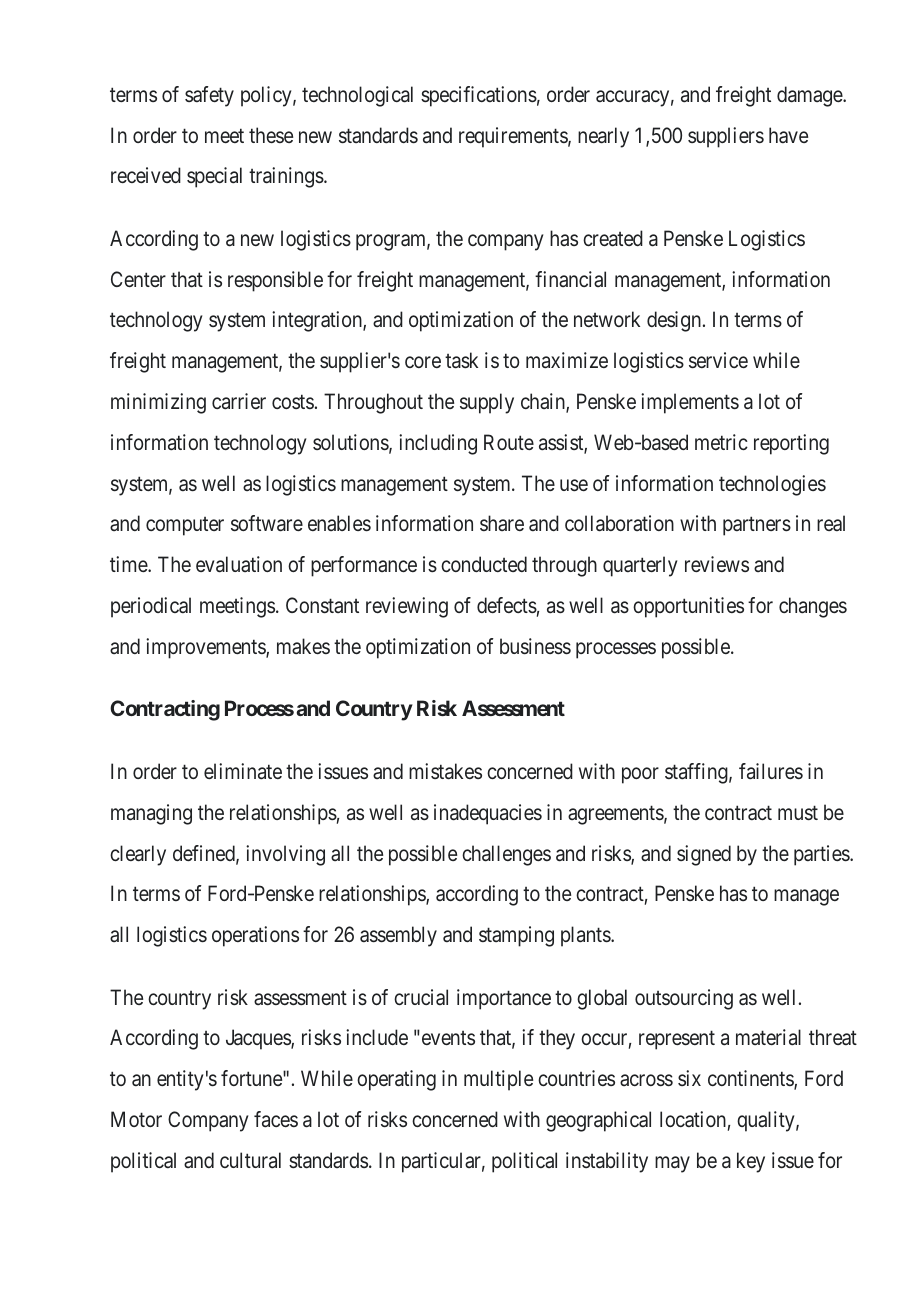  What do you see at coordinates (688, 607) in the screenshot?
I see `opportunities` at bounding box center [688, 607].
